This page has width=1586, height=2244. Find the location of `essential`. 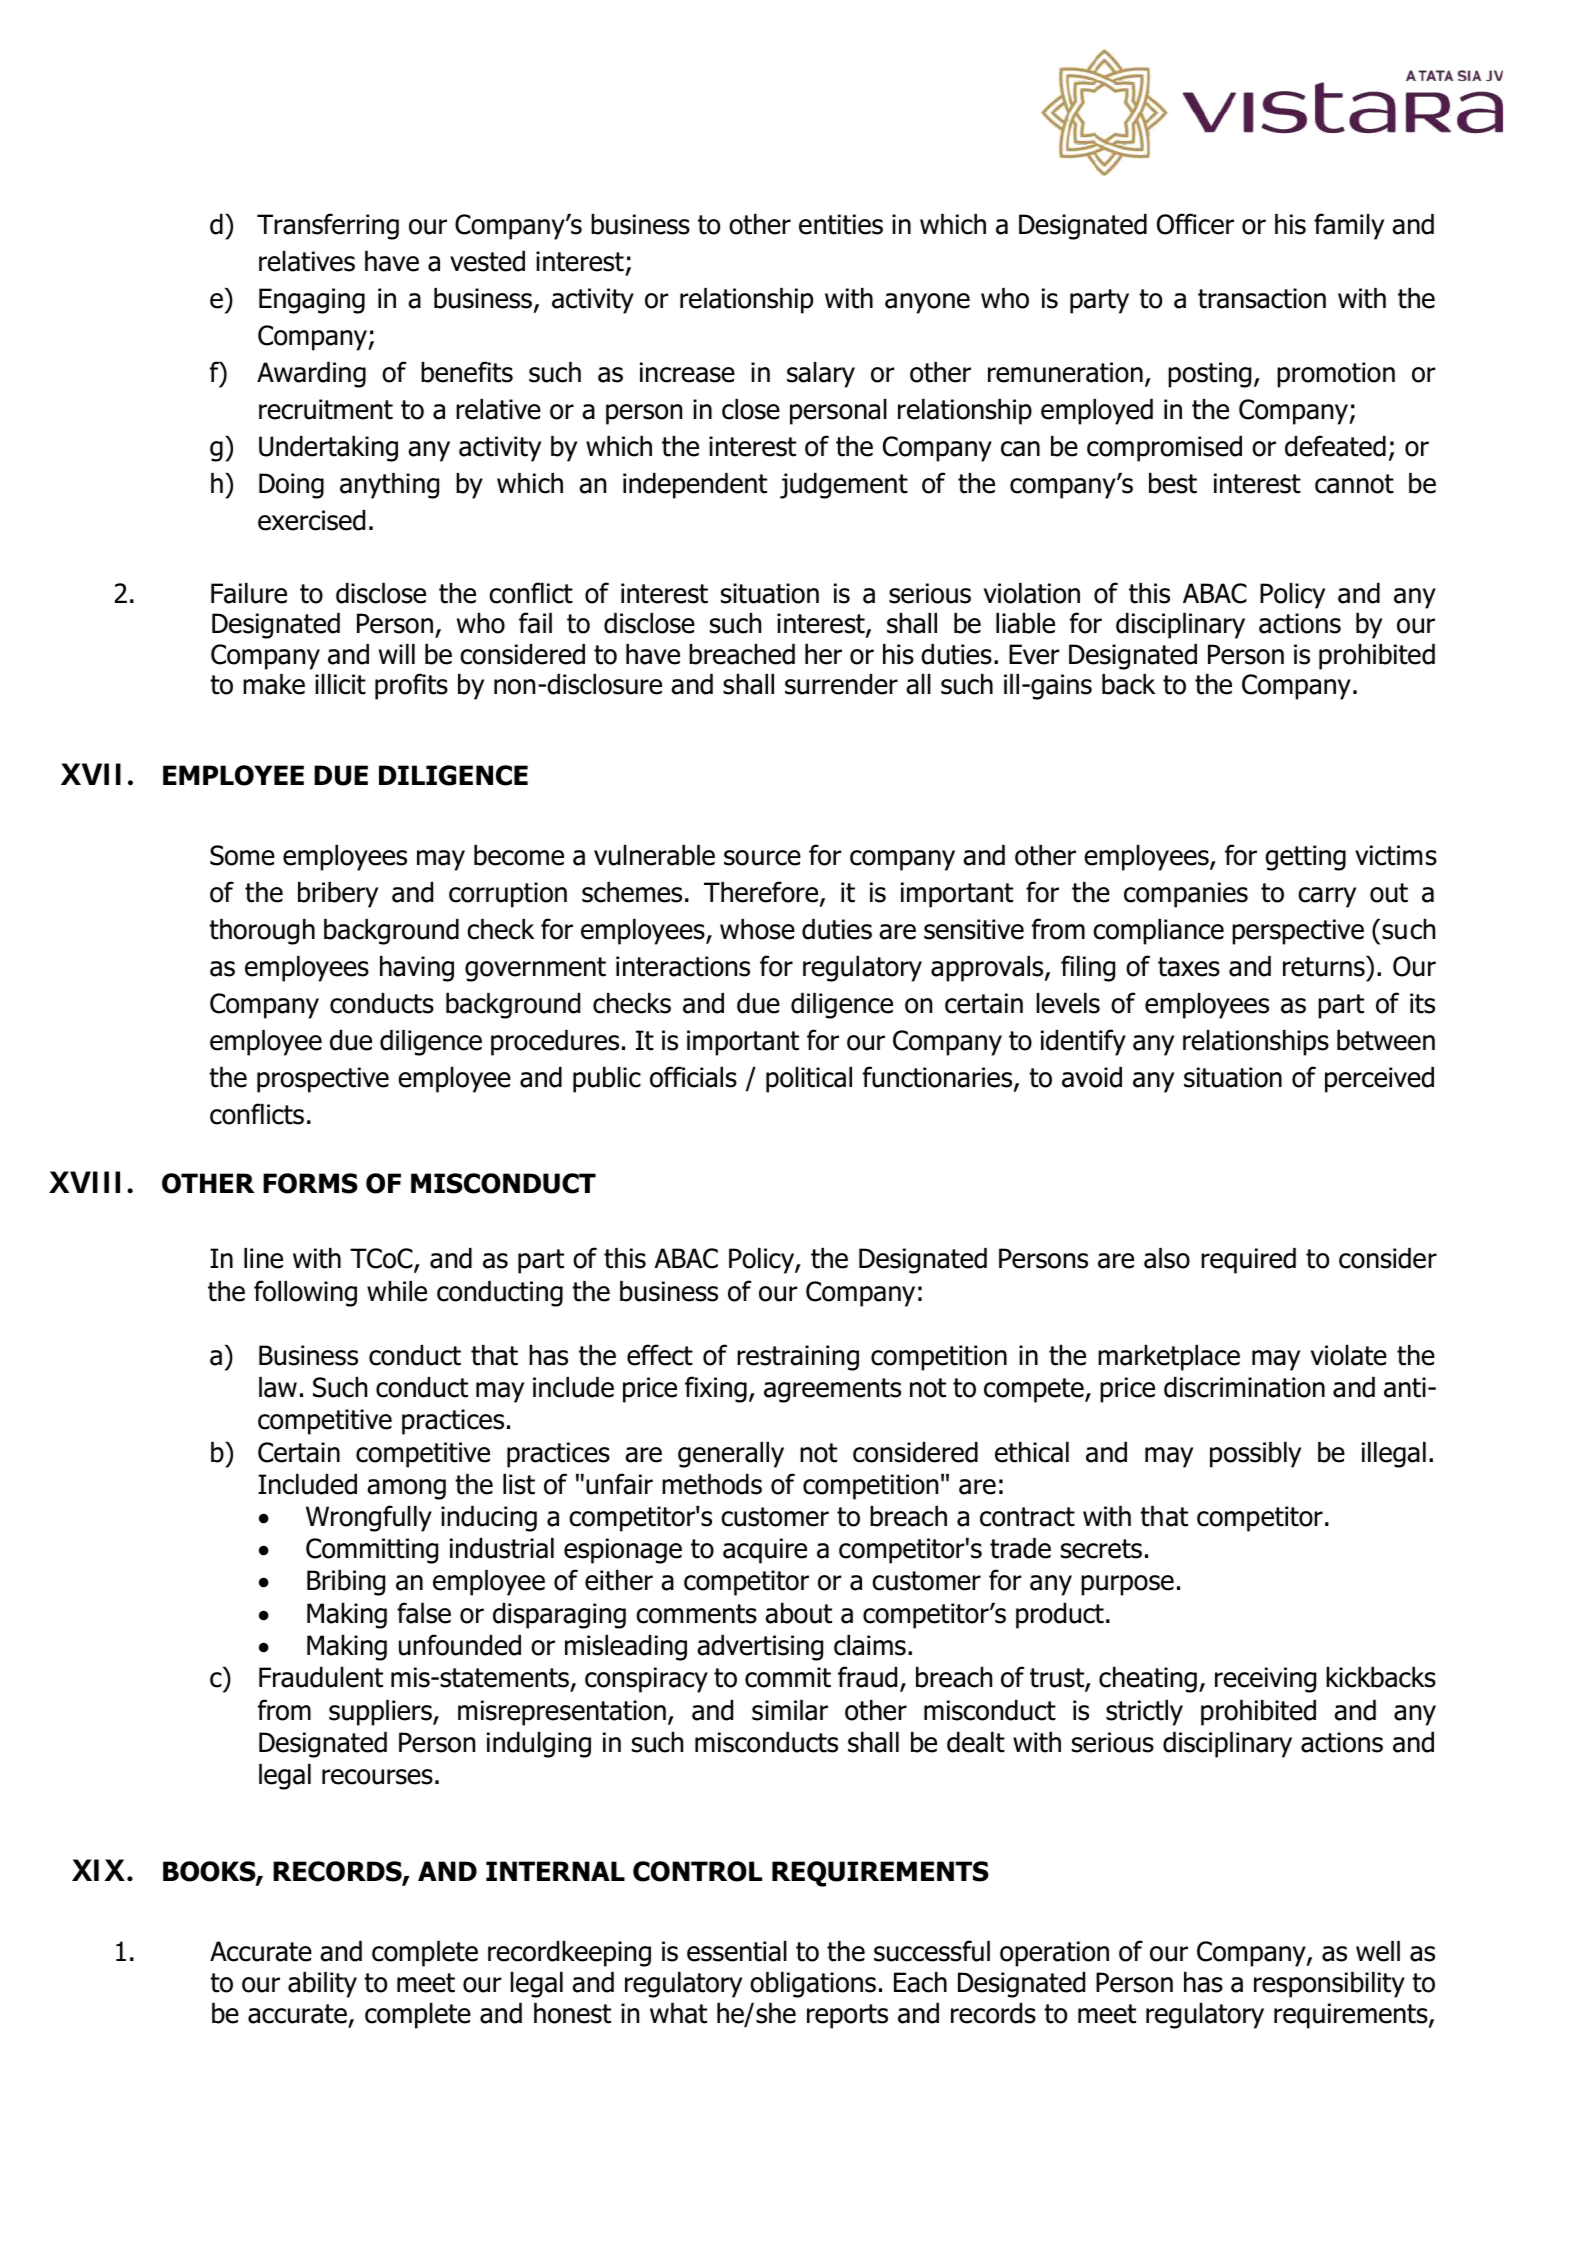

essential is located at coordinates (737, 1951).
